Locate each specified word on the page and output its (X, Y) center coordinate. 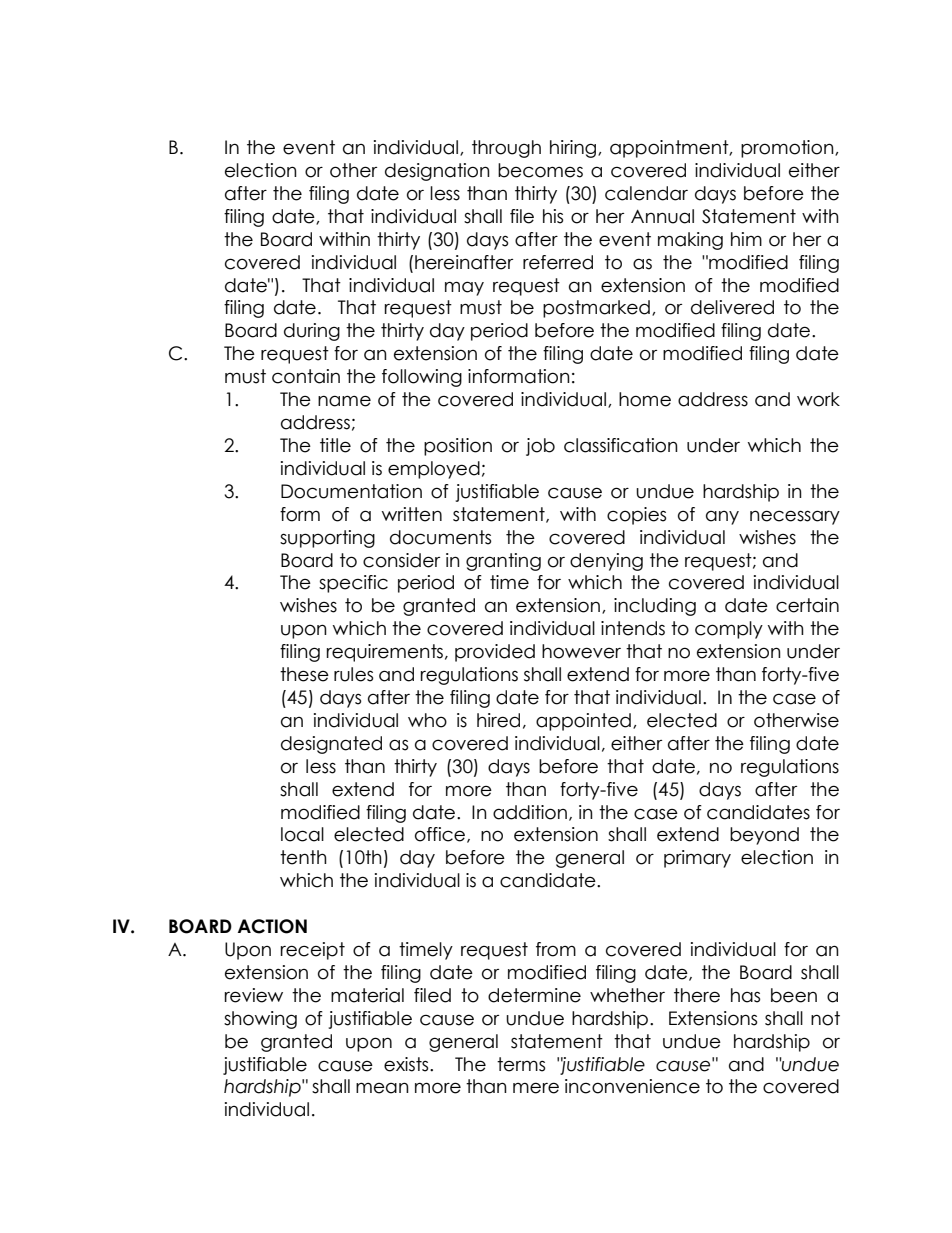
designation (437, 172)
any (722, 518)
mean (382, 1088)
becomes (540, 170)
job (540, 447)
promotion (788, 149)
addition (530, 812)
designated (331, 745)
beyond (764, 836)
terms (521, 1064)
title (335, 445)
